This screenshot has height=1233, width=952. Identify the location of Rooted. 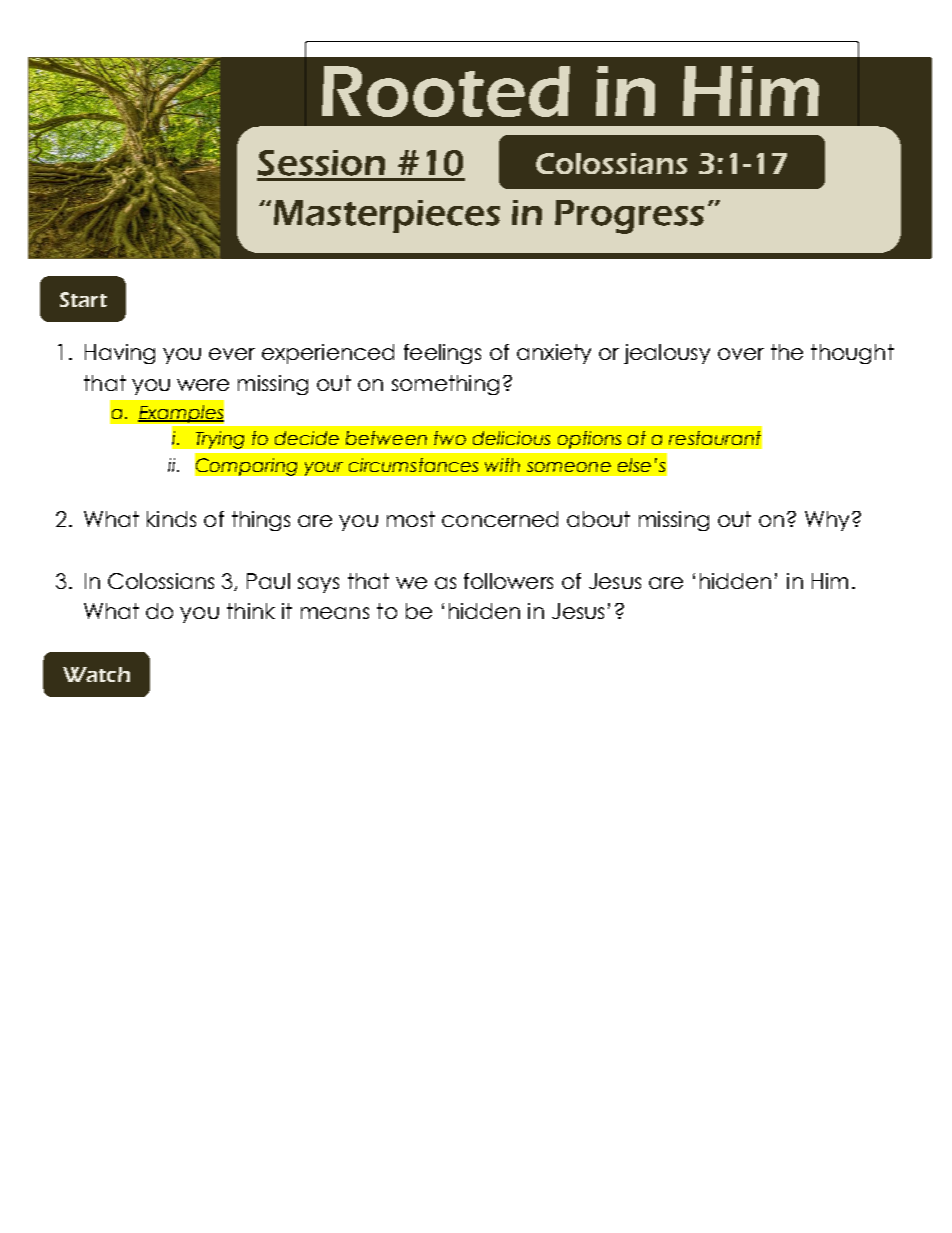
(446, 91).
